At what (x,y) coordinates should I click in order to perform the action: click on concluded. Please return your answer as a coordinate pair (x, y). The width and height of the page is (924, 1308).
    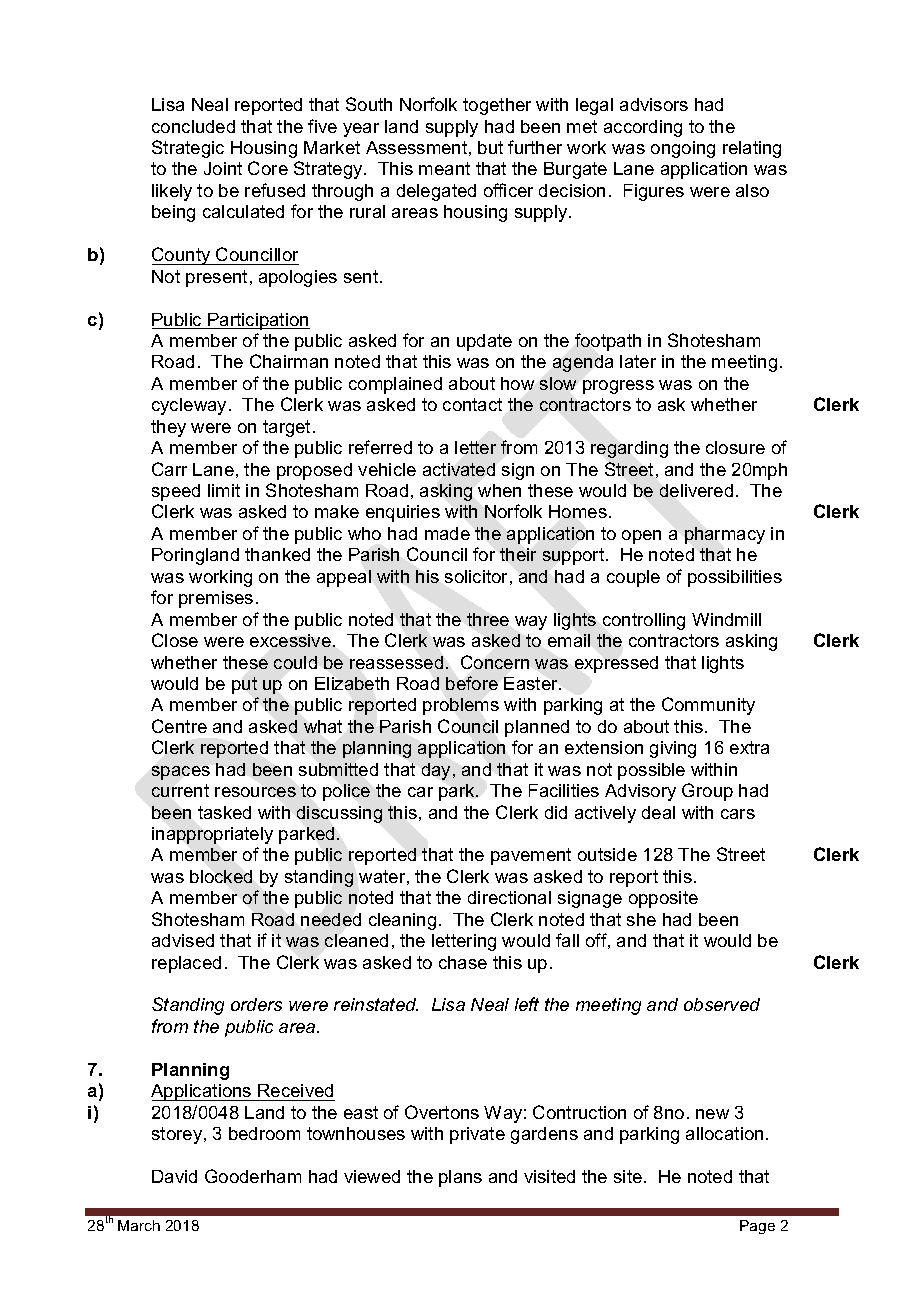
    Looking at the image, I should click on (193, 126).
